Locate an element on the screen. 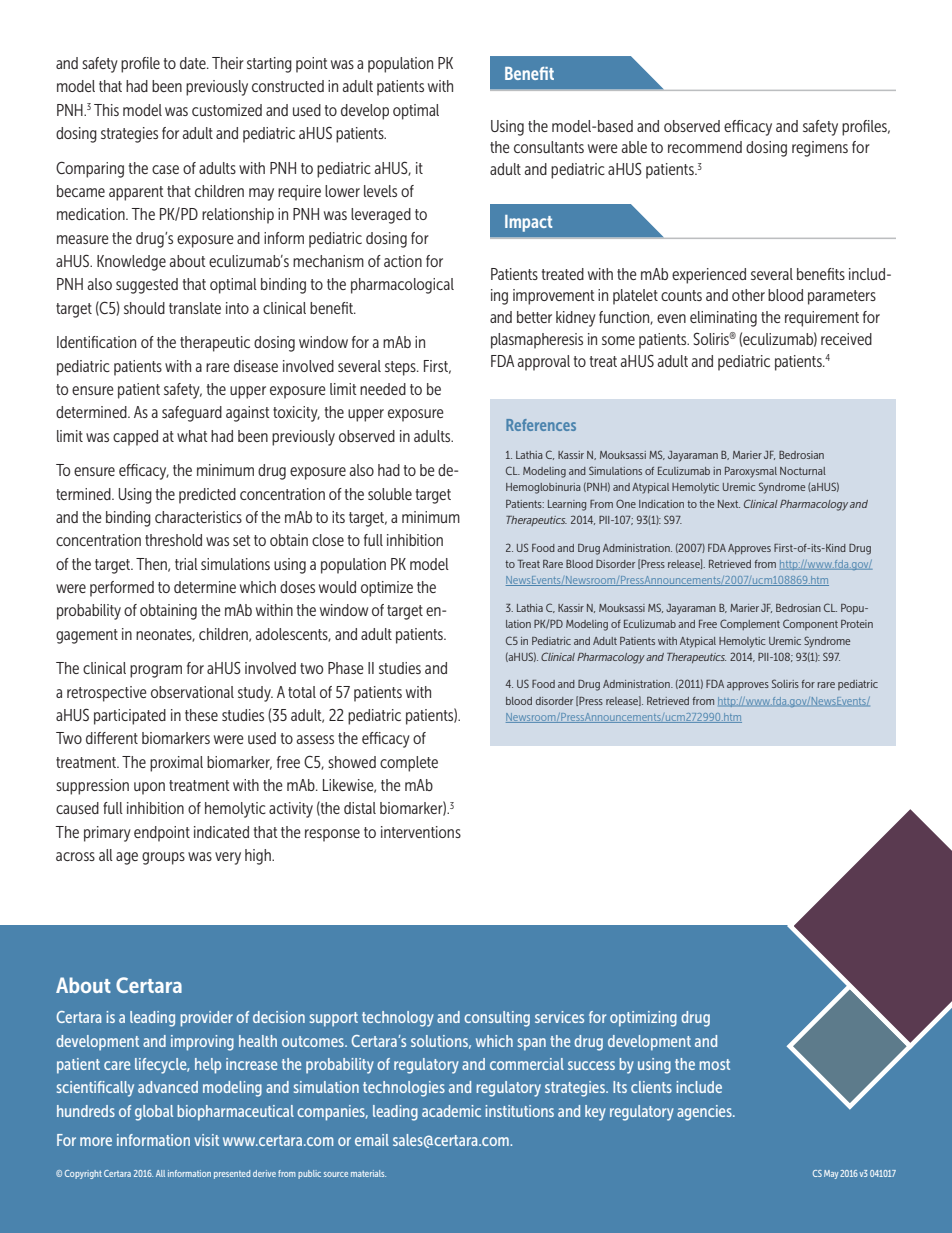 This screenshot has width=952, height=1233. visit is located at coordinates (206, 1140).
